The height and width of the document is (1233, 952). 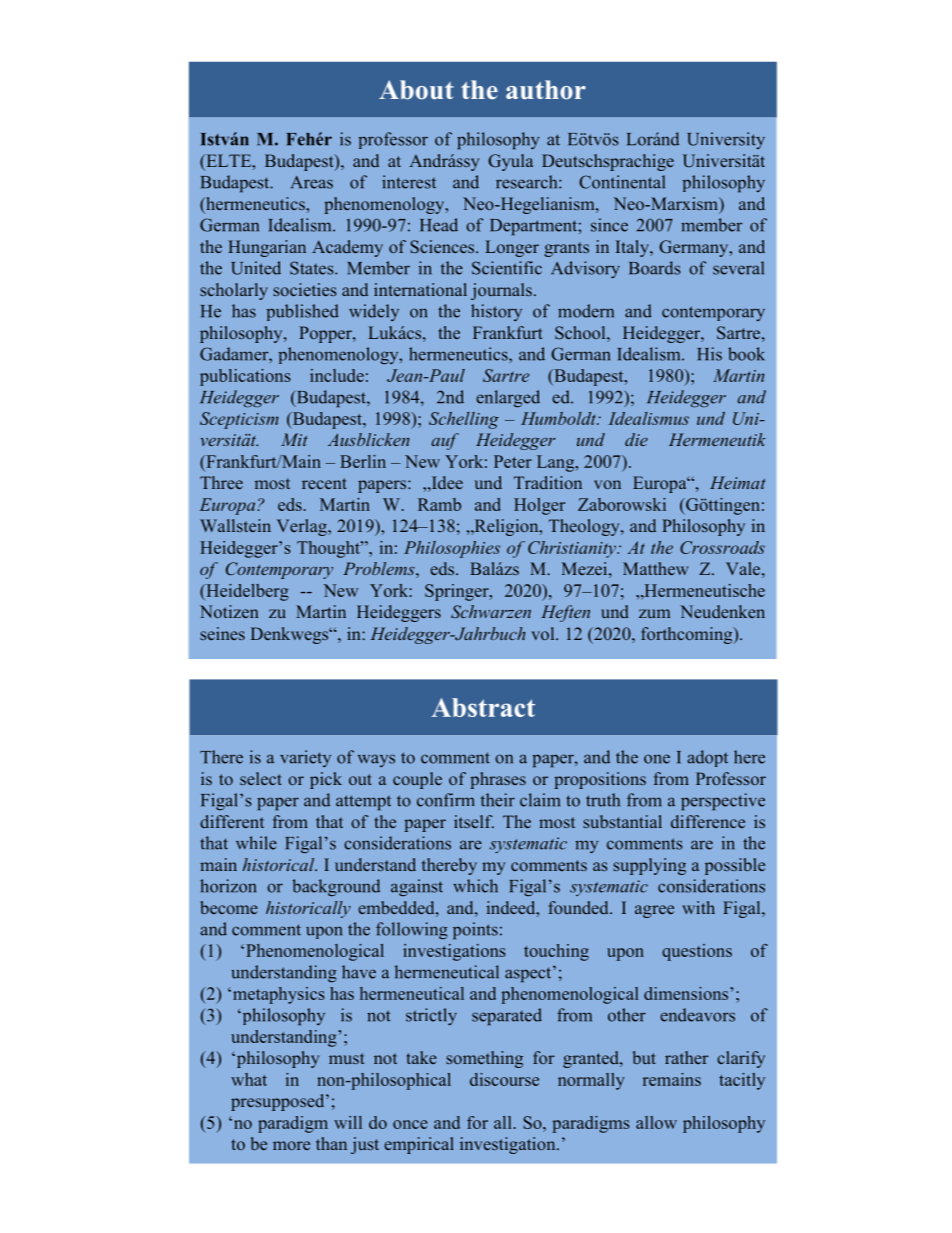 I want to click on Springer, so click(x=458, y=592).
